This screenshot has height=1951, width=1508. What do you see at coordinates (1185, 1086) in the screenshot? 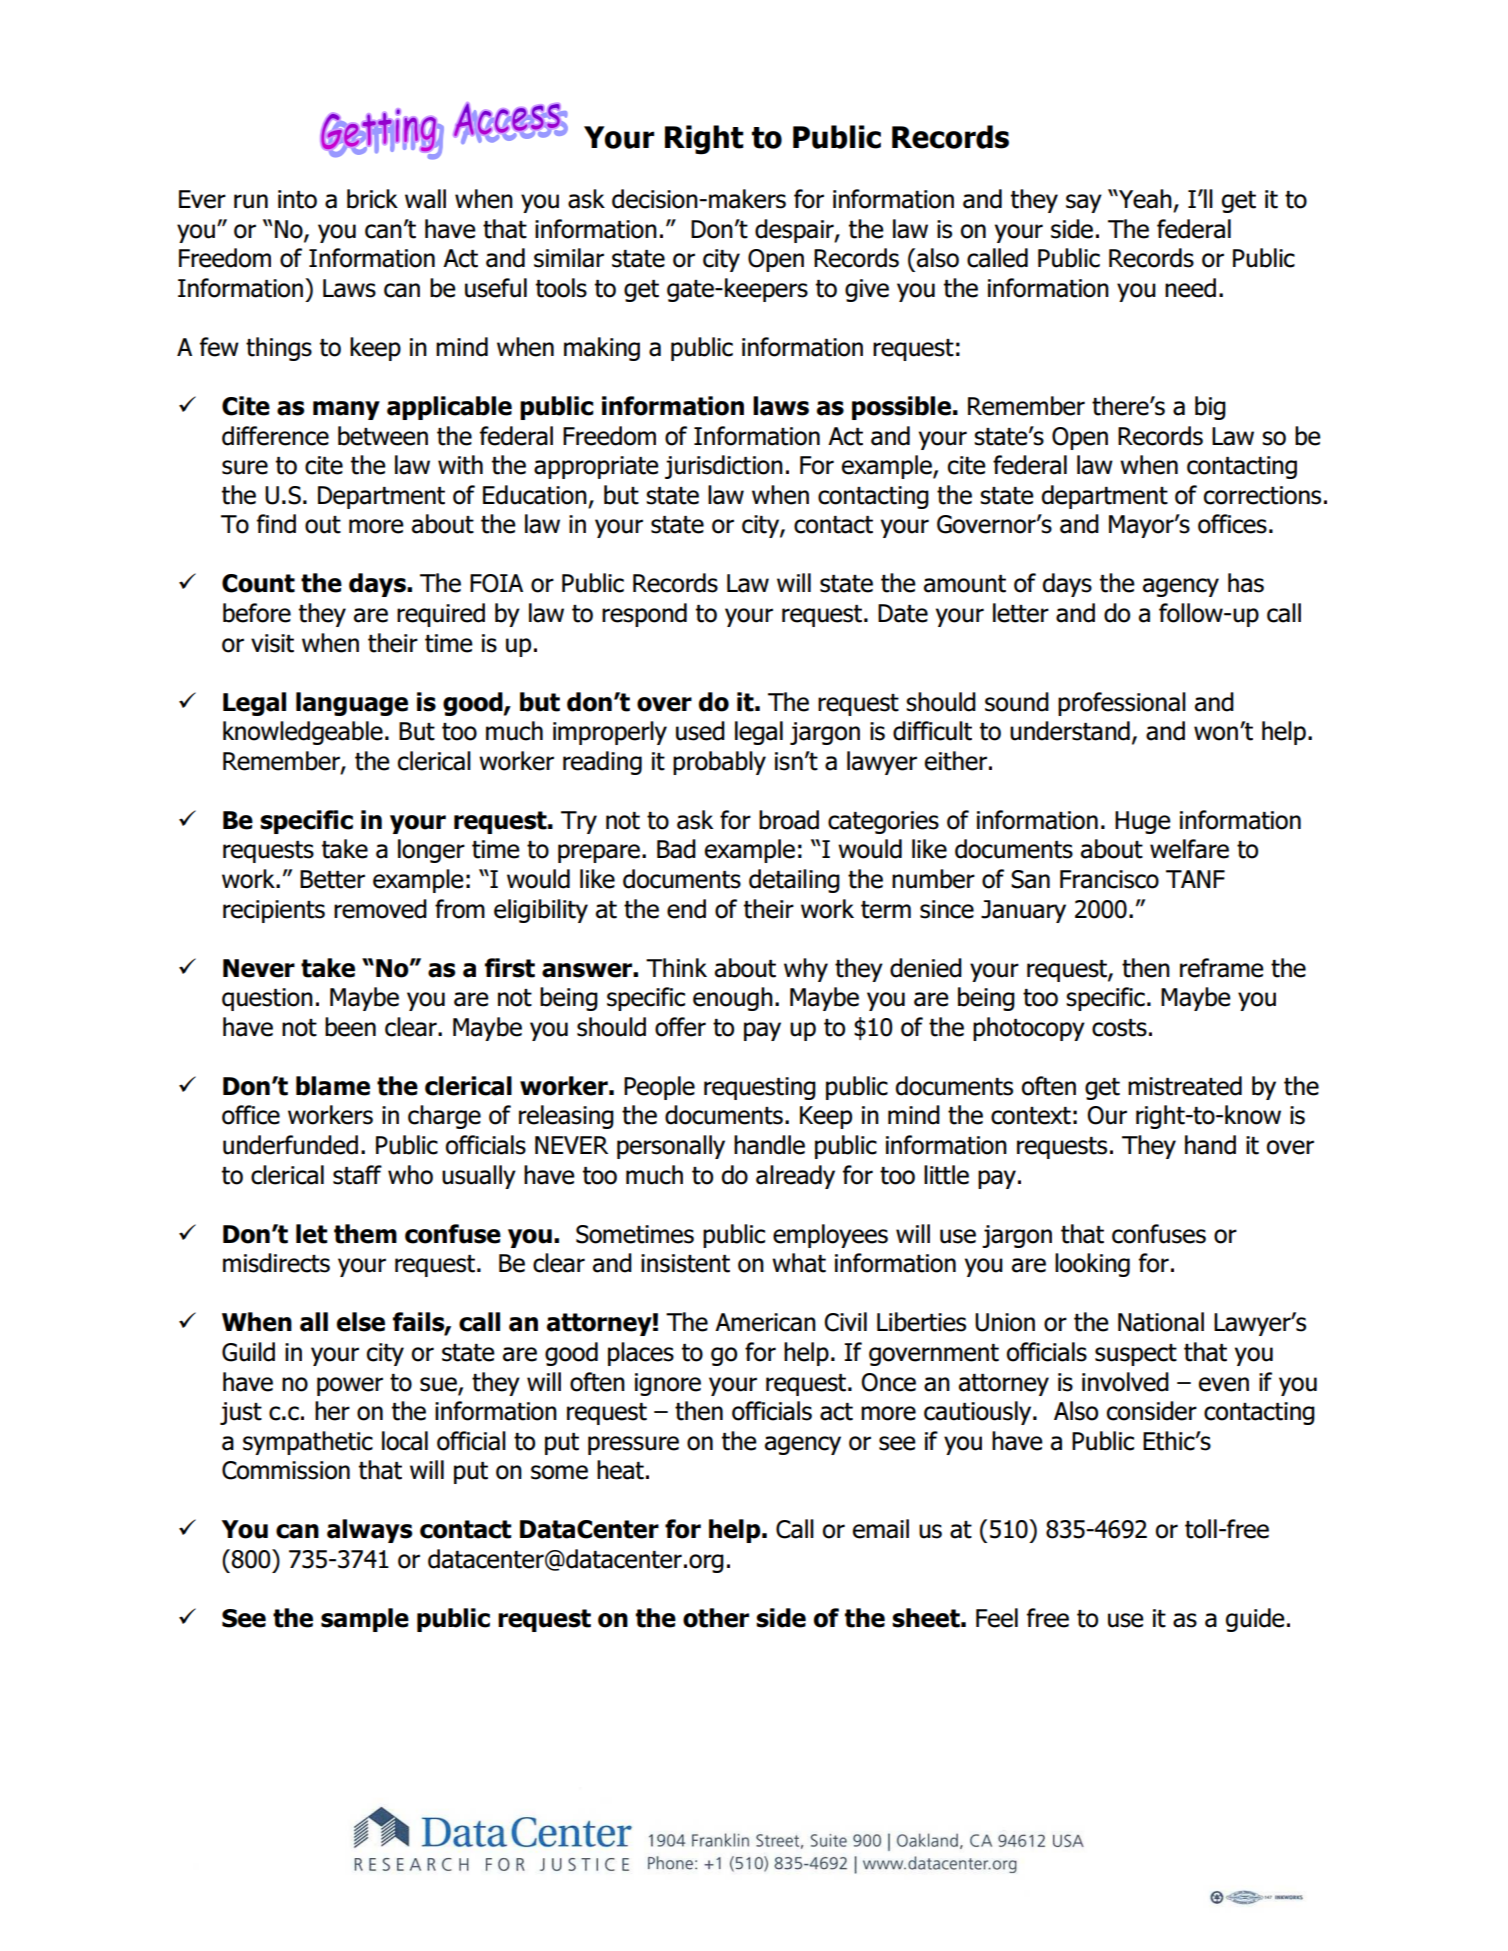
I see `mistreated` at bounding box center [1185, 1086].
